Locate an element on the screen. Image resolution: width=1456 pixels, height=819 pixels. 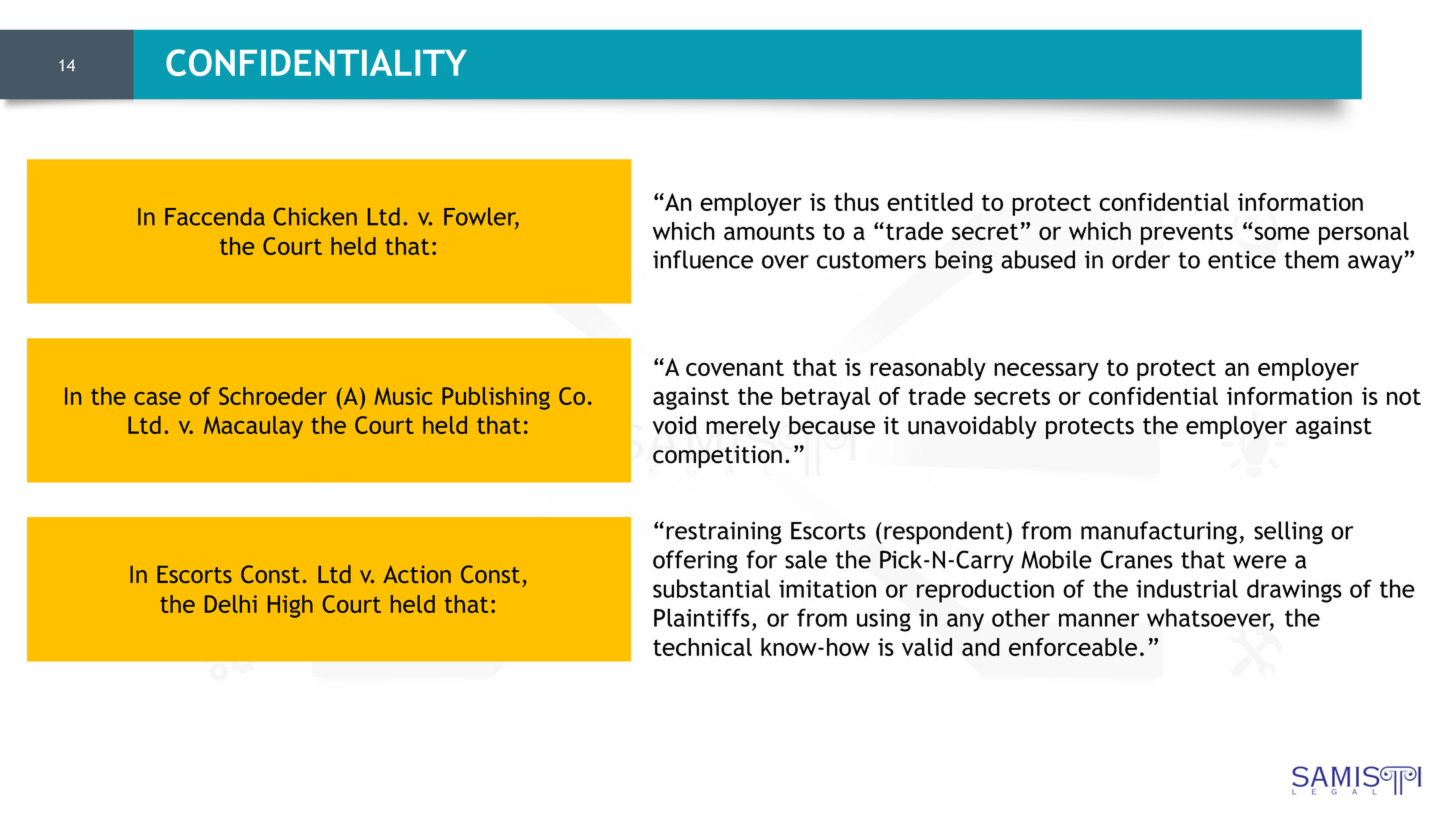
selling is located at coordinates (1288, 533).
